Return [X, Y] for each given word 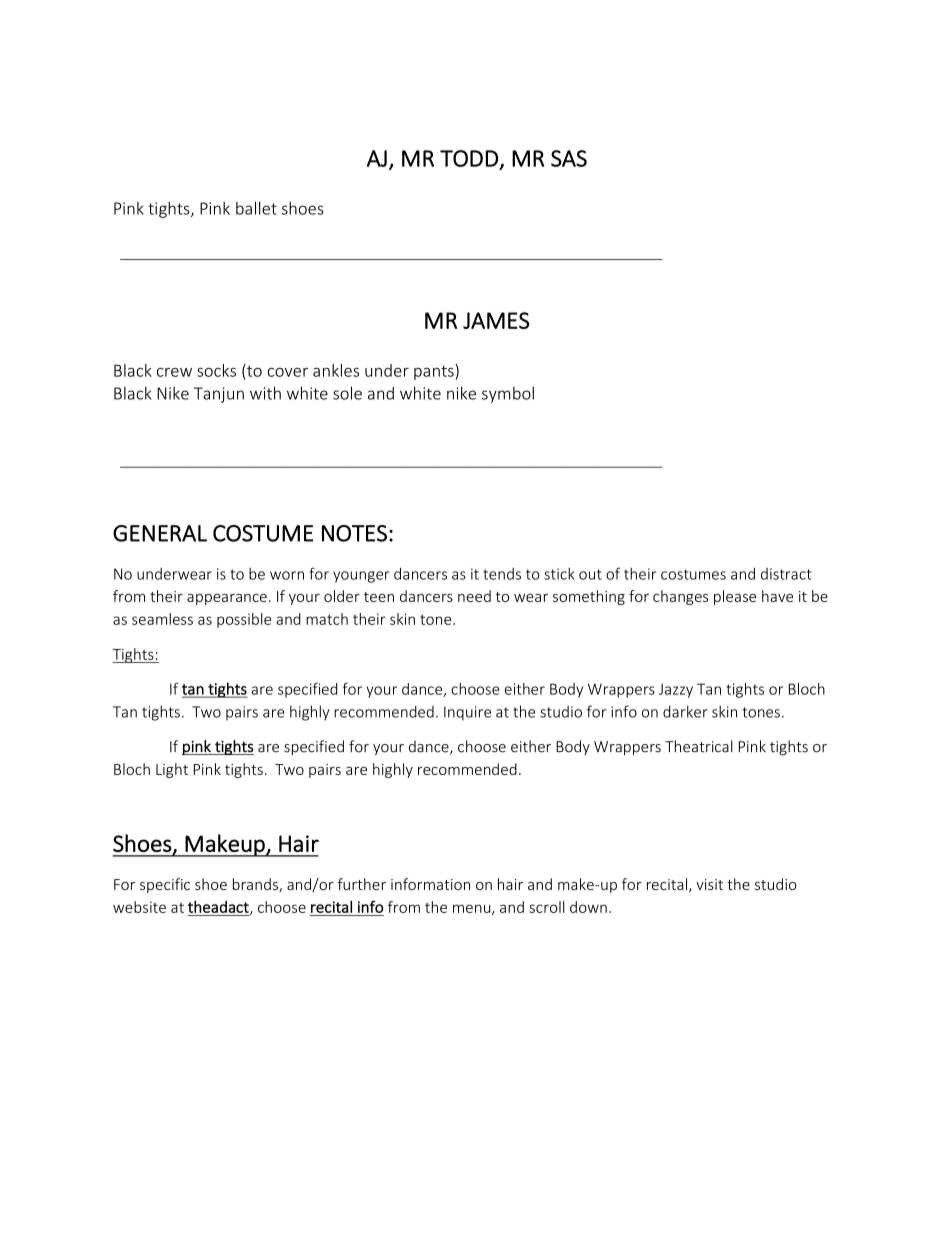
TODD [469, 158]
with [265, 393]
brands [256, 885]
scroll [547, 907]
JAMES [496, 320]
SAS [569, 158]
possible [244, 620]
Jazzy [676, 690]
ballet [256, 208]
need [474, 596]
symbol [508, 394]
